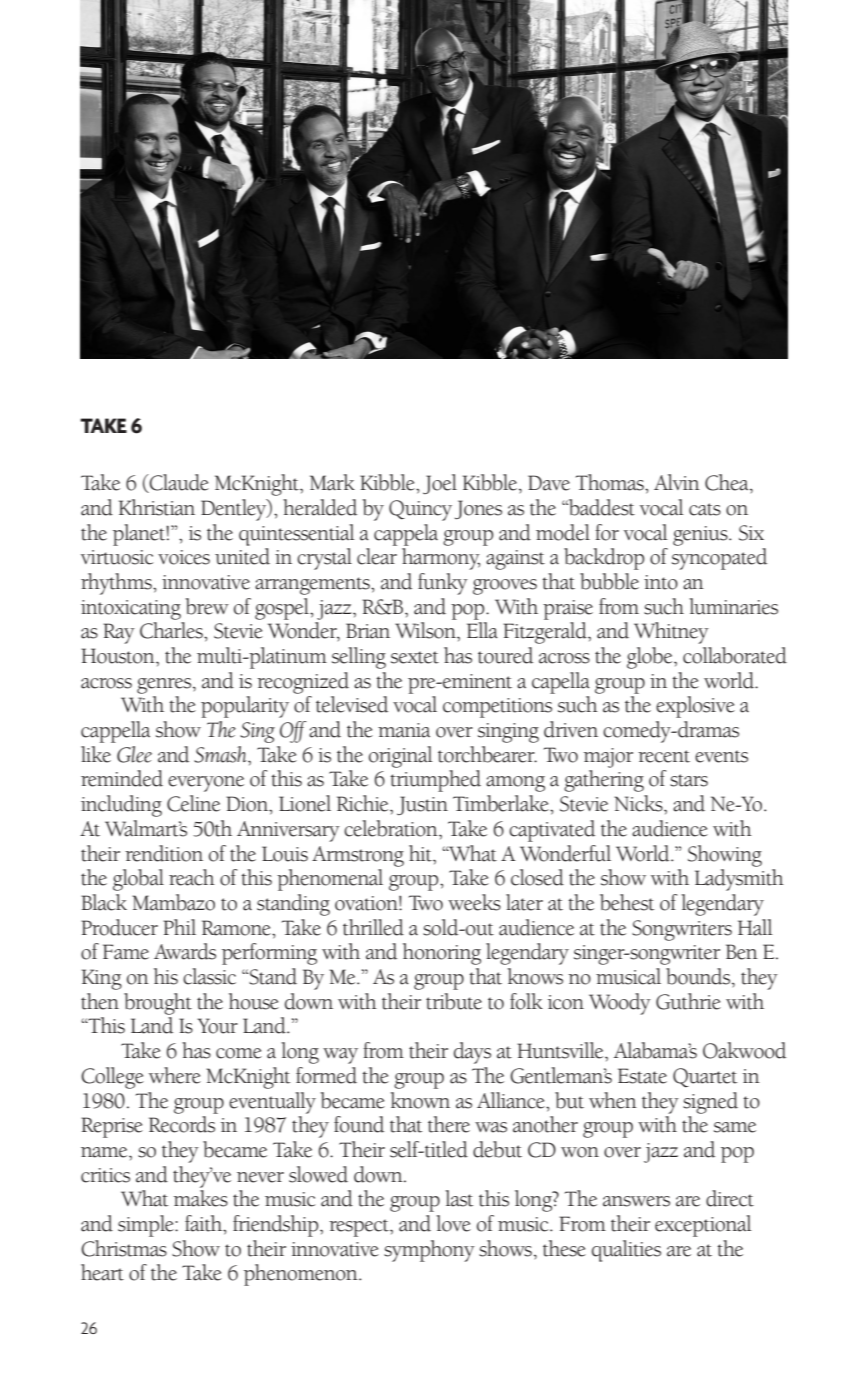  Describe the element at coordinates (147, 1226) in the screenshot. I see `simple` at that location.
